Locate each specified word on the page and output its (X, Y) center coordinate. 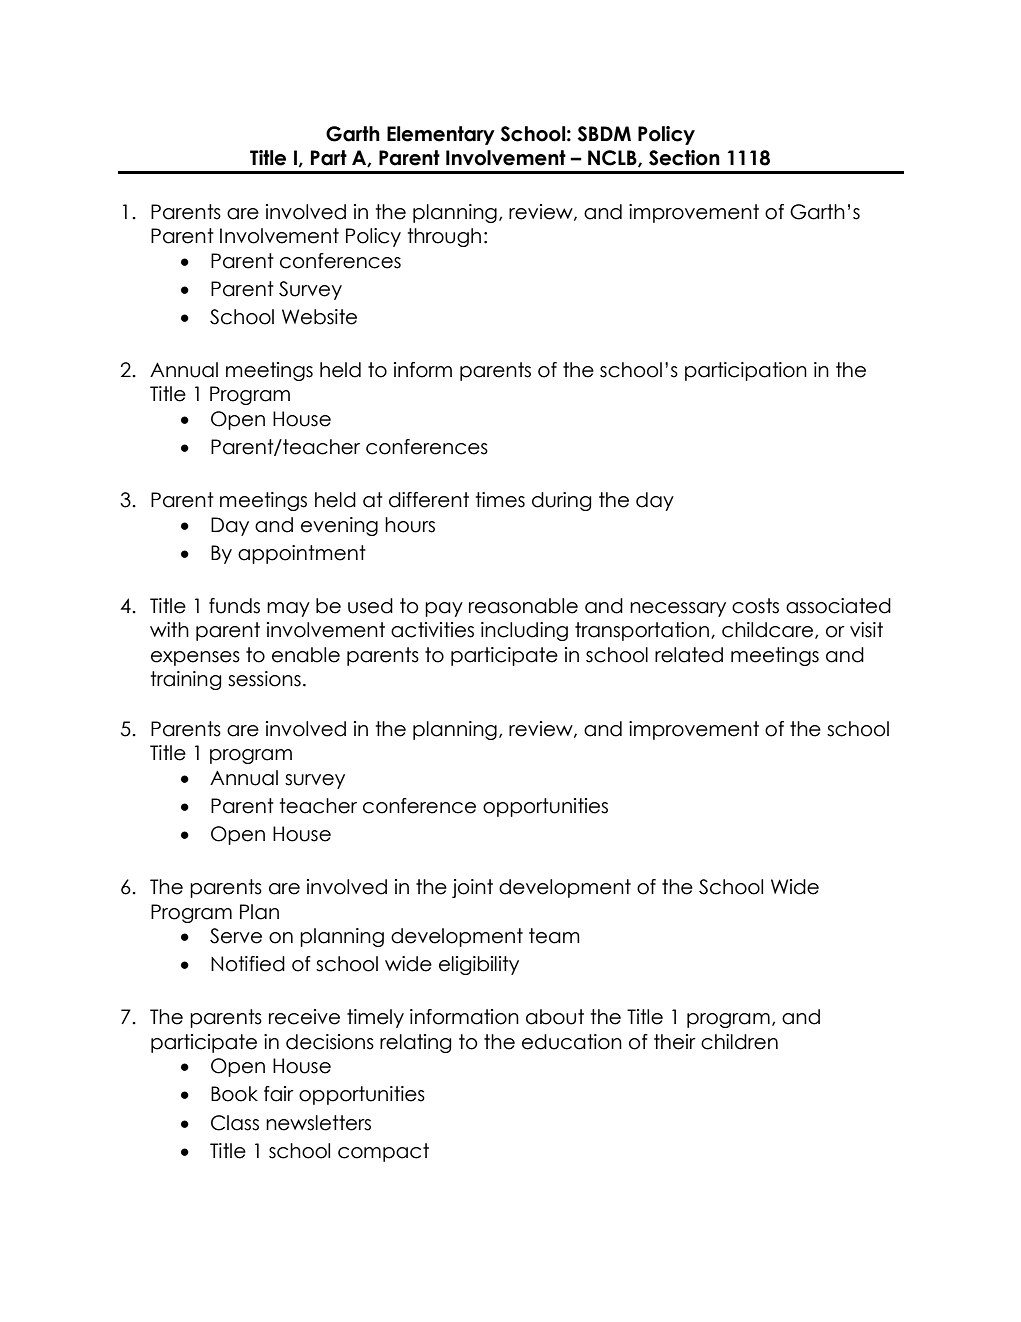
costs (755, 606)
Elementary (441, 135)
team (554, 936)
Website (319, 317)
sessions (264, 679)
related (689, 655)
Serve (236, 936)
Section (684, 158)
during (561, 501)
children (739, 1042)
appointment (302, 554)
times (500, 500)
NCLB (613, 158)
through (444, 237)
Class (235, 1123)
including (524, 631)
